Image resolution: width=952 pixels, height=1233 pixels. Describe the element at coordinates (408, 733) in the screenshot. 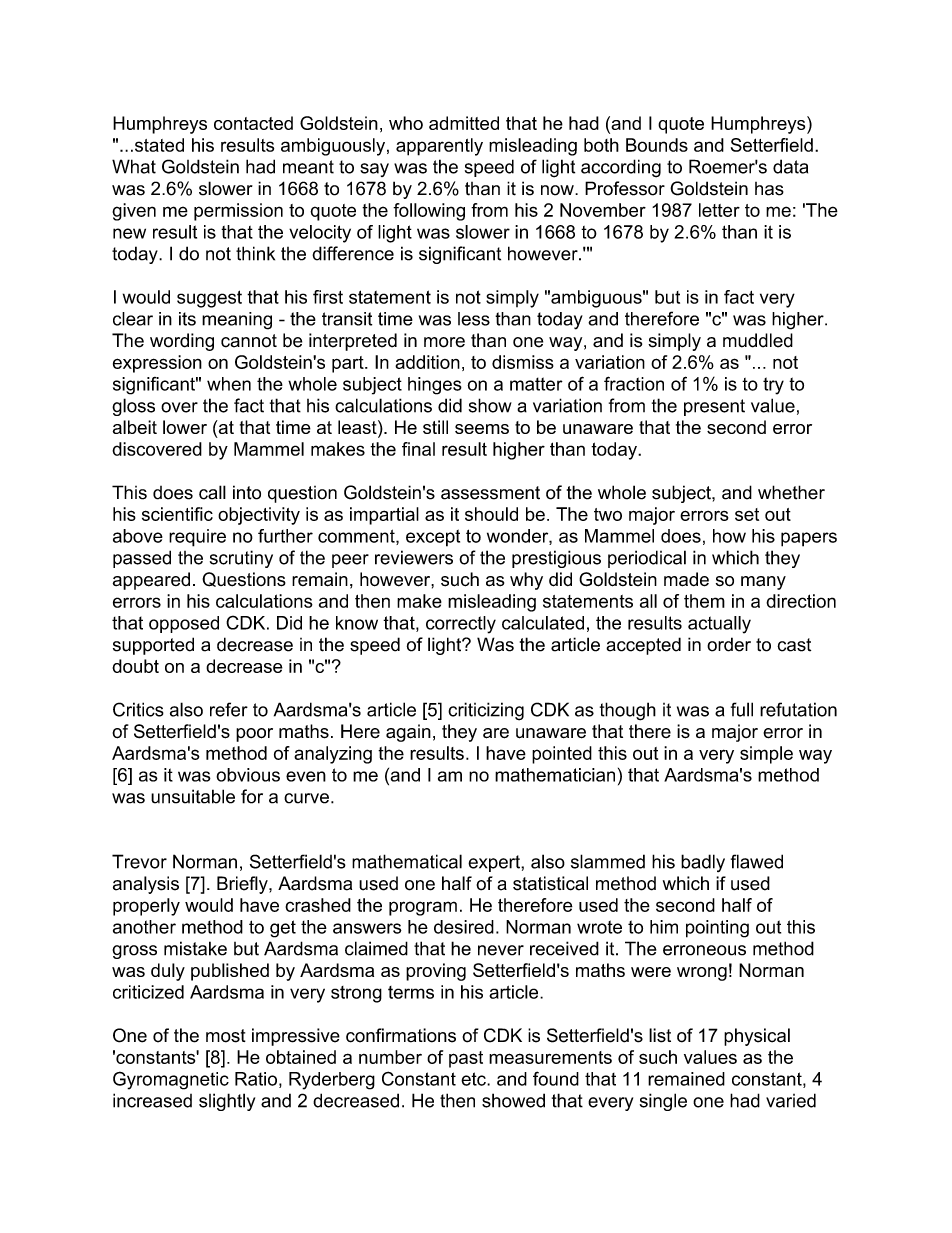

I see `again` at that location.
